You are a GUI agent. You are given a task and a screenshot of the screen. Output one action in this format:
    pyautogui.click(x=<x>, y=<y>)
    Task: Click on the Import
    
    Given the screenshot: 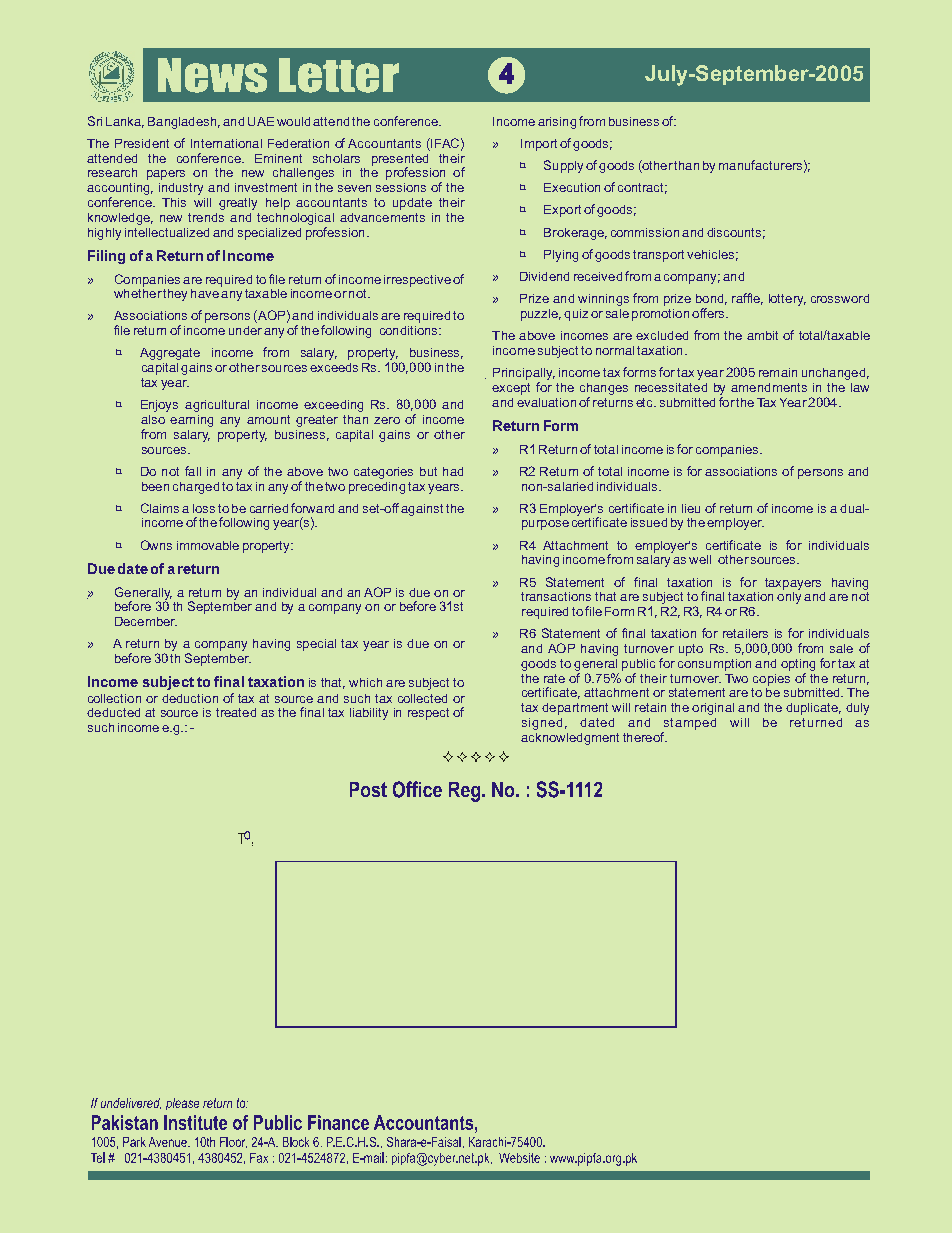 What is the action you would take?
    pyautogui.click(x=539, y=145)
